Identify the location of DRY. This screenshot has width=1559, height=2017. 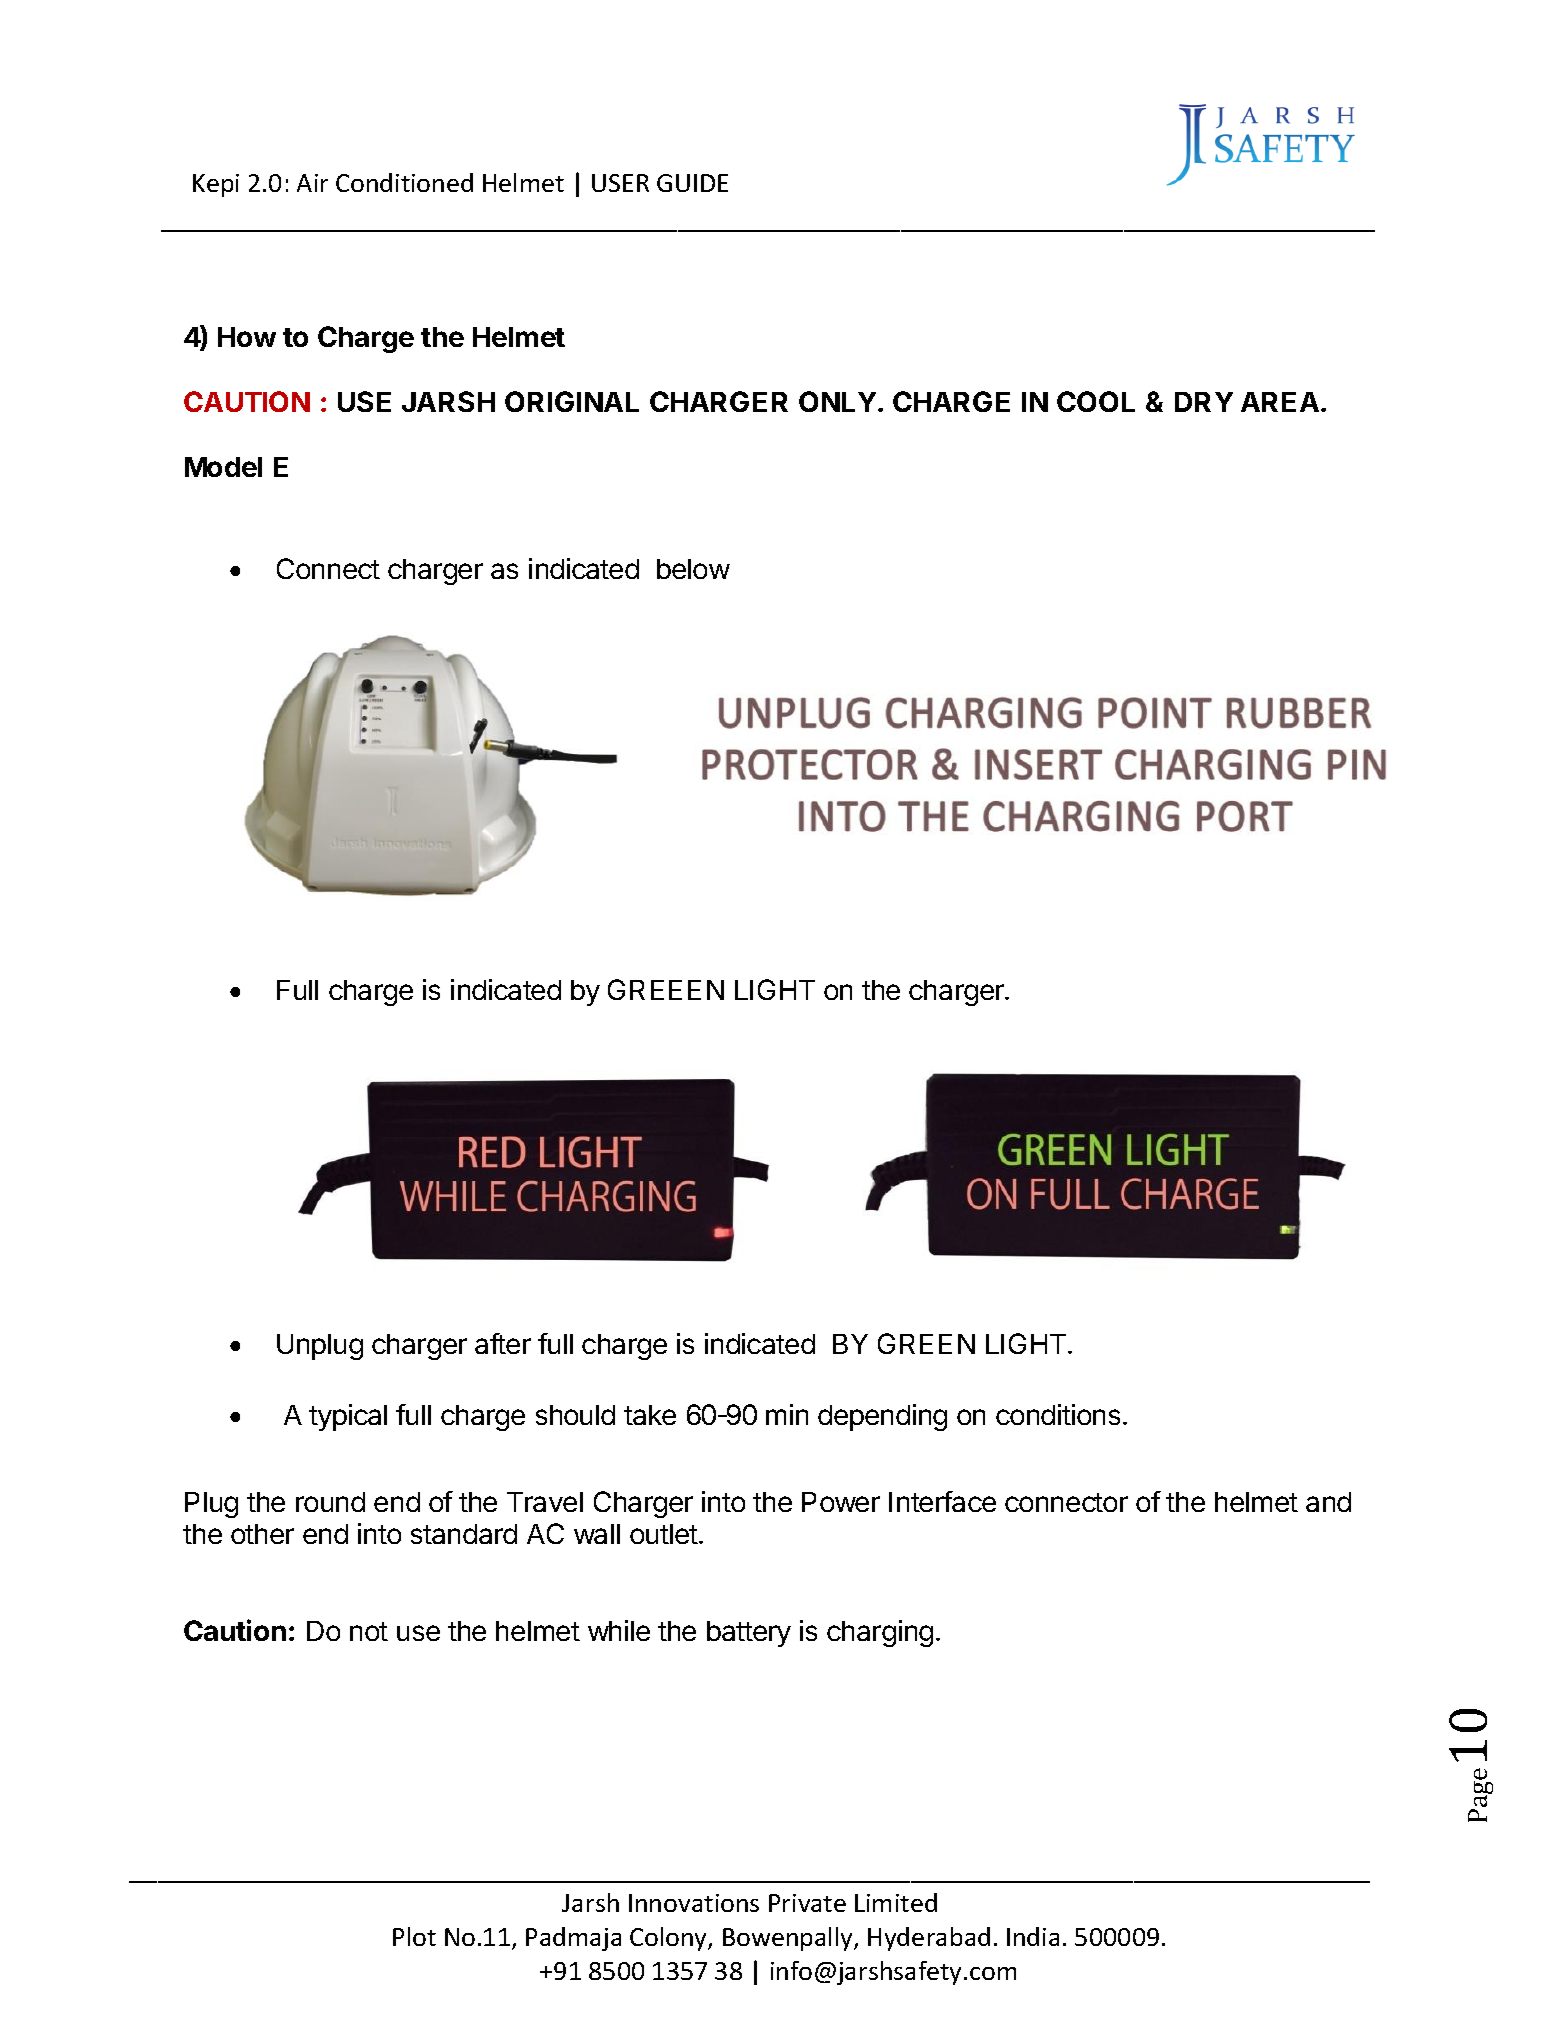
(1204, 402).
